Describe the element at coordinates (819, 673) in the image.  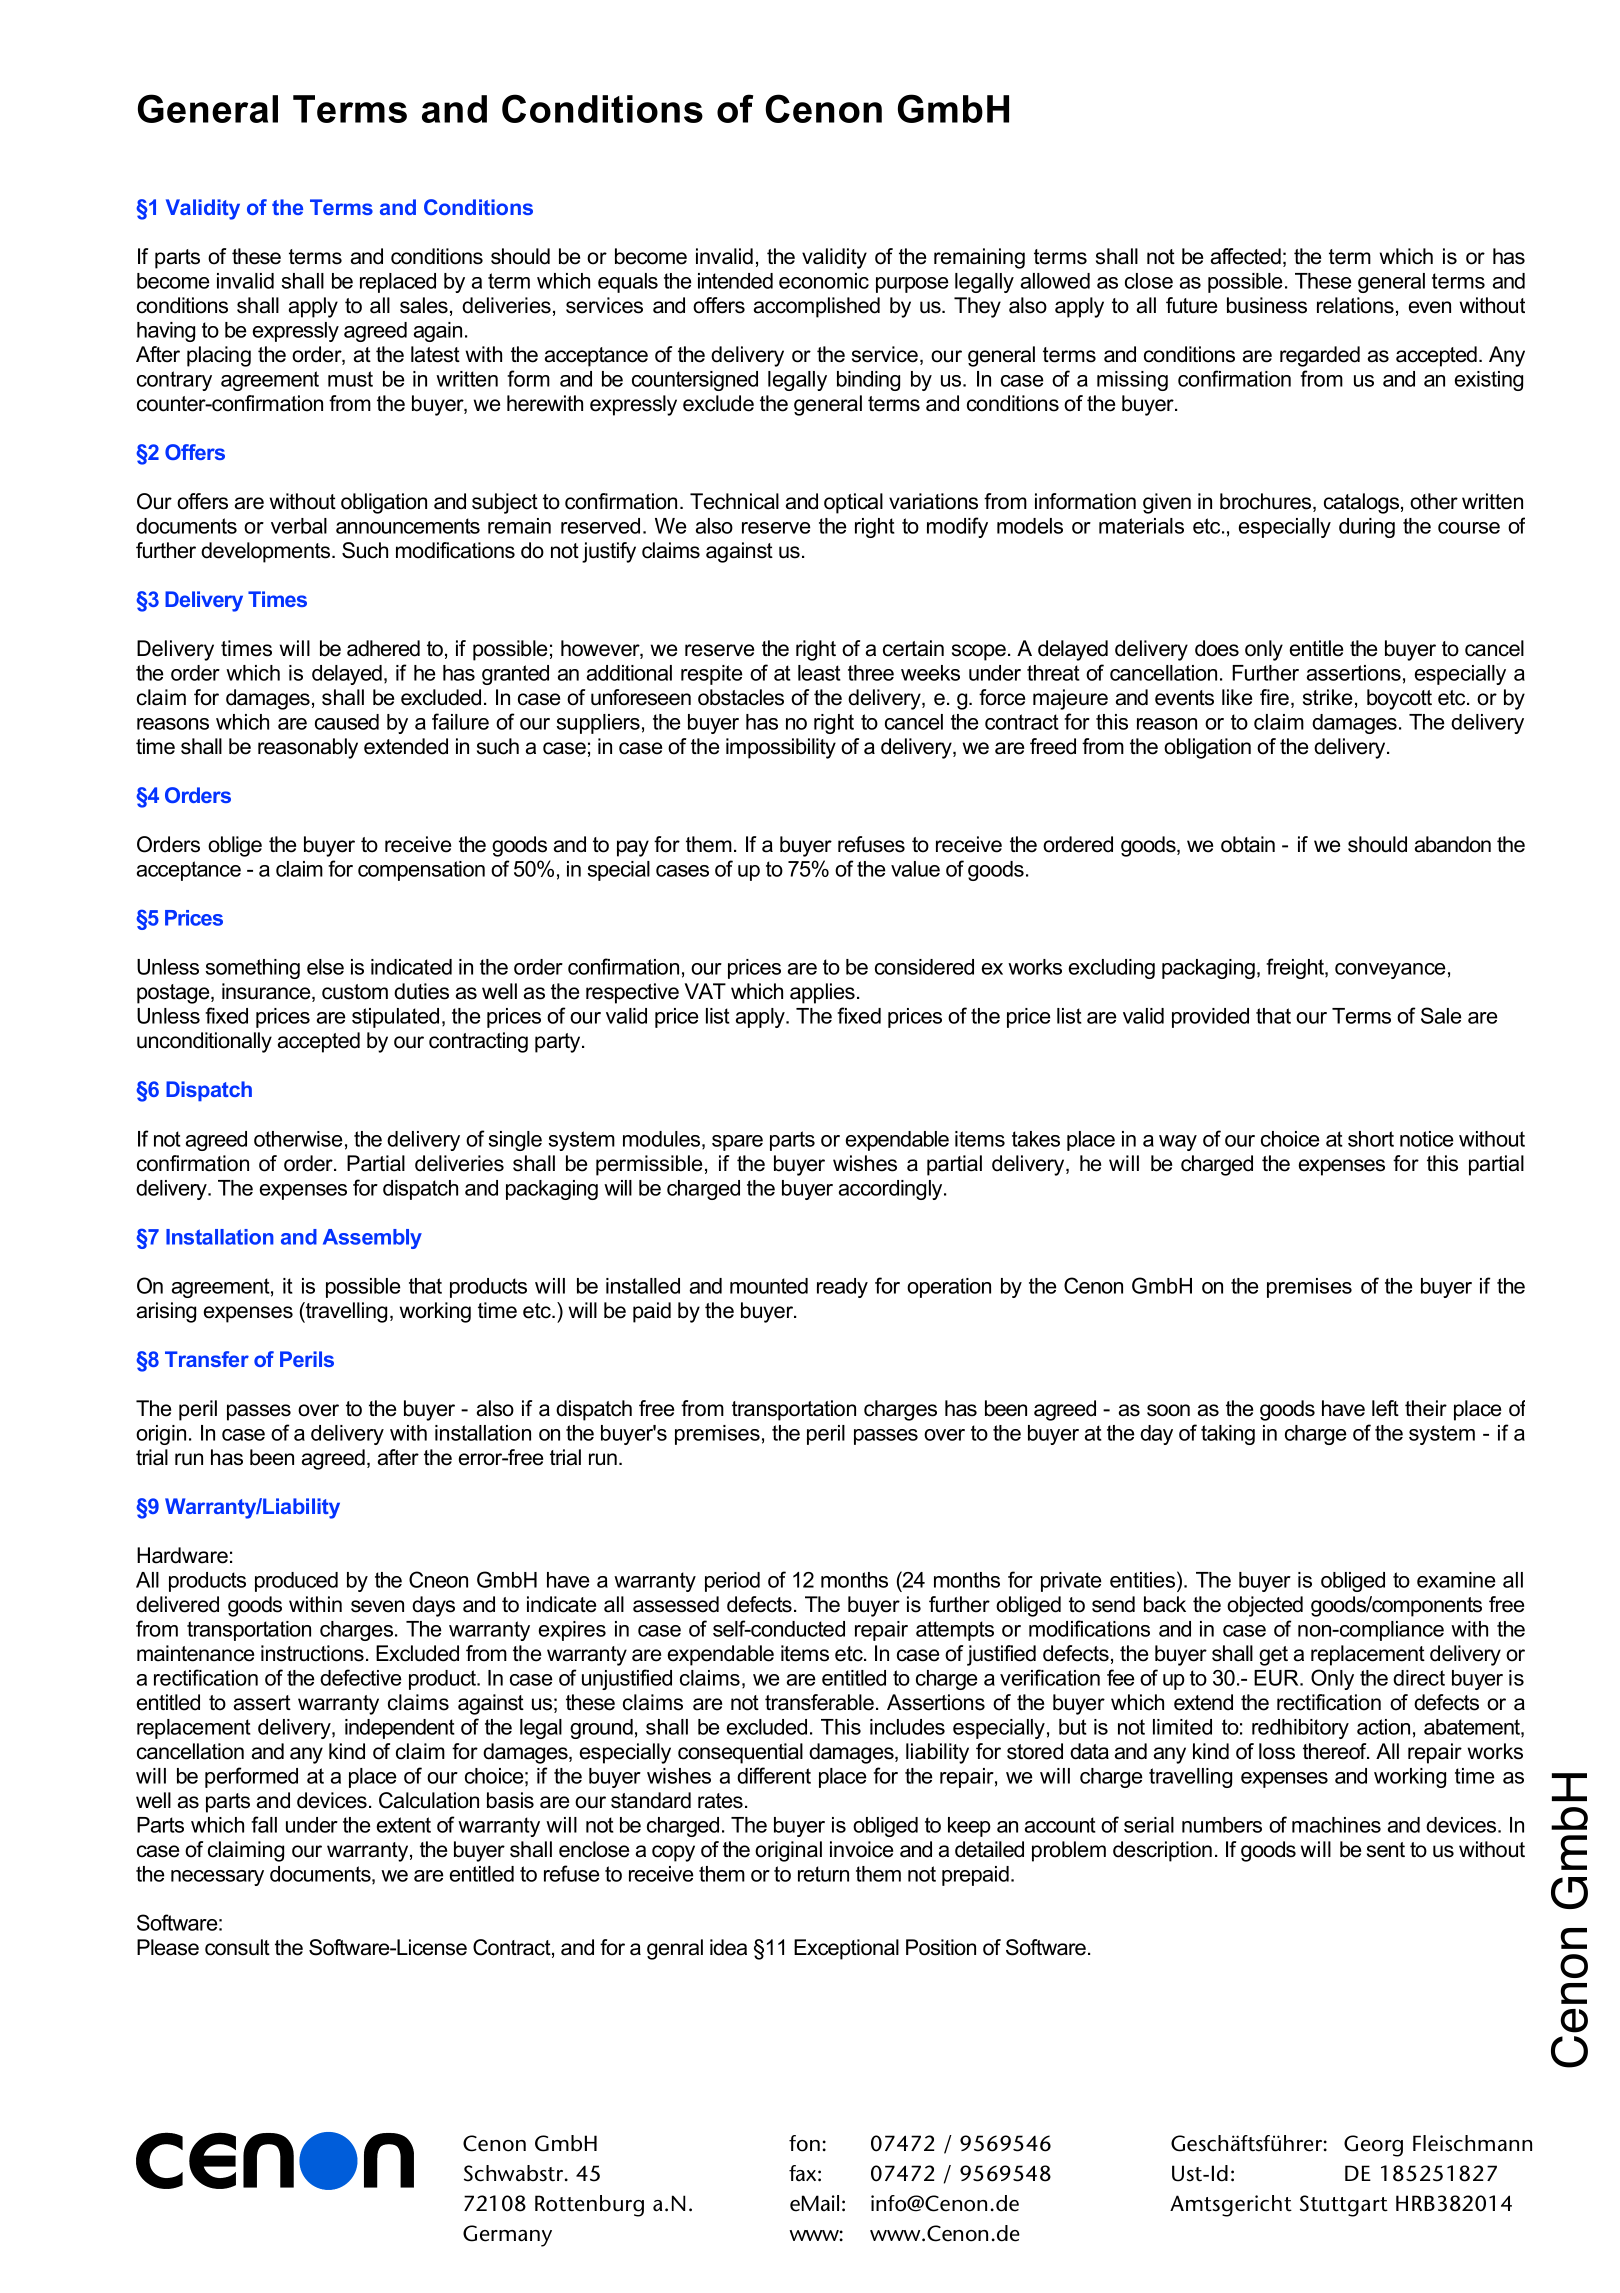
I see `least` at that location.
